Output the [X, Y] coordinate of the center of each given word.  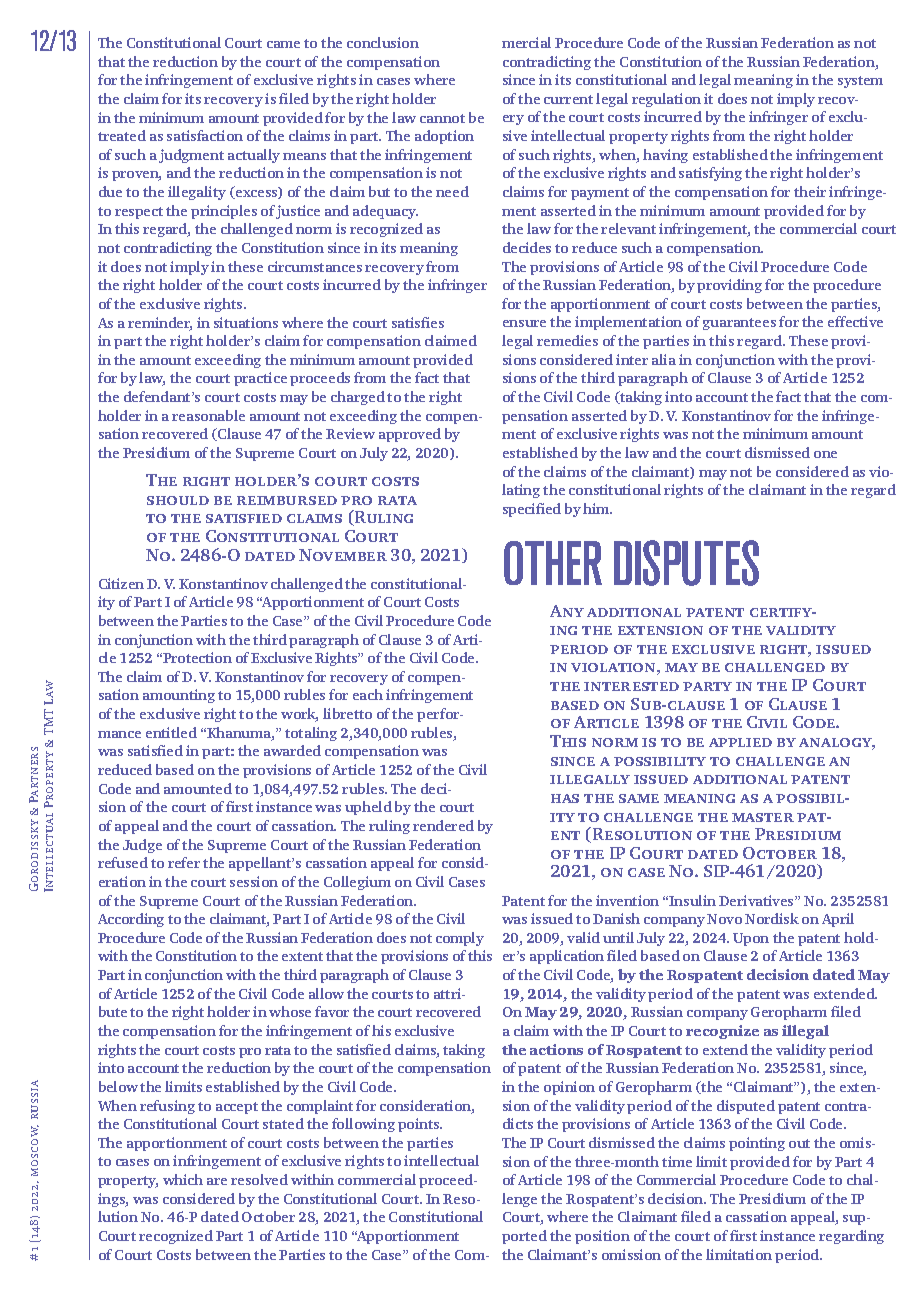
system [860, 82]
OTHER [553, 563]
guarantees [739, 324]
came [283, 44]
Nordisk [772, 918]
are [217, 1181]
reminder [160, 324]
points [420, 1125]
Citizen [121, 583]
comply [460, 939]
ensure [524, 323]
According [131, 920]
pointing [757, 1144]
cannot [442, 118]
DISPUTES [686, 563]
